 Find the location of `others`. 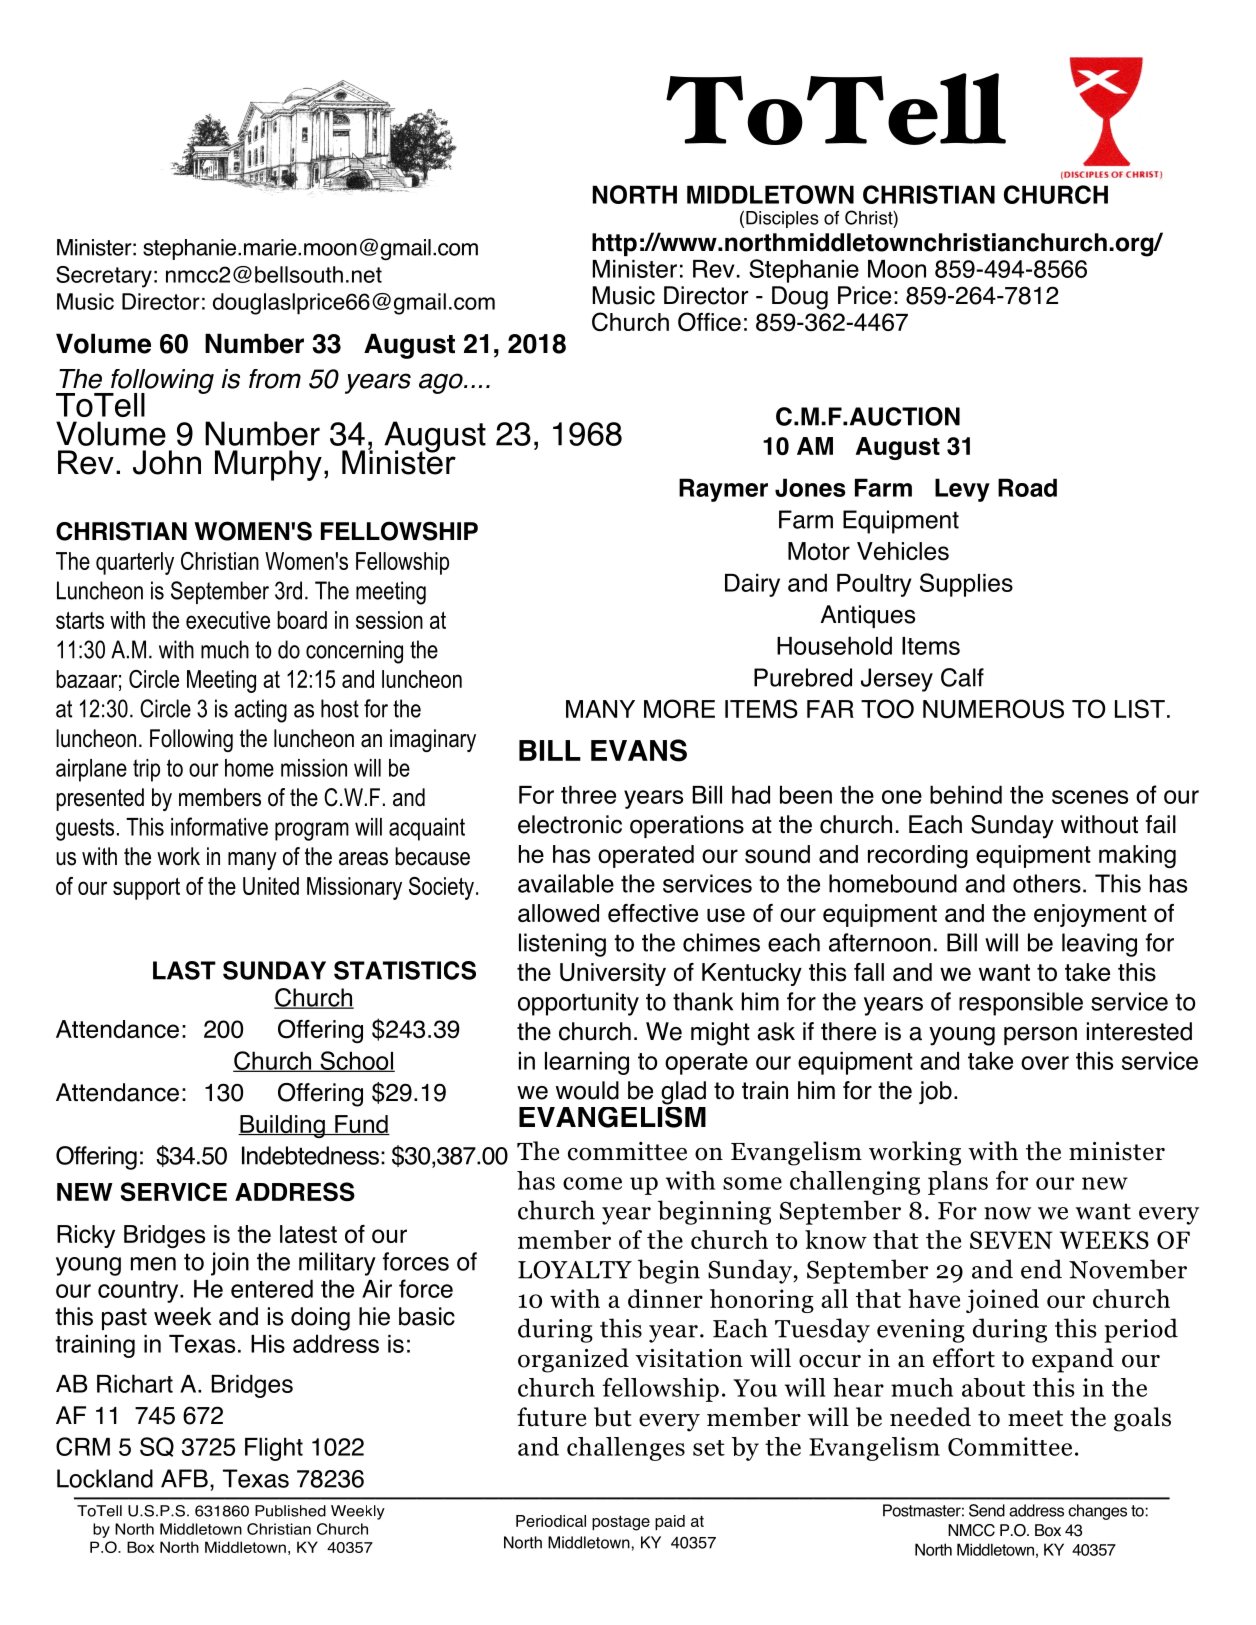

others is located at coordinates (1047, 883).
